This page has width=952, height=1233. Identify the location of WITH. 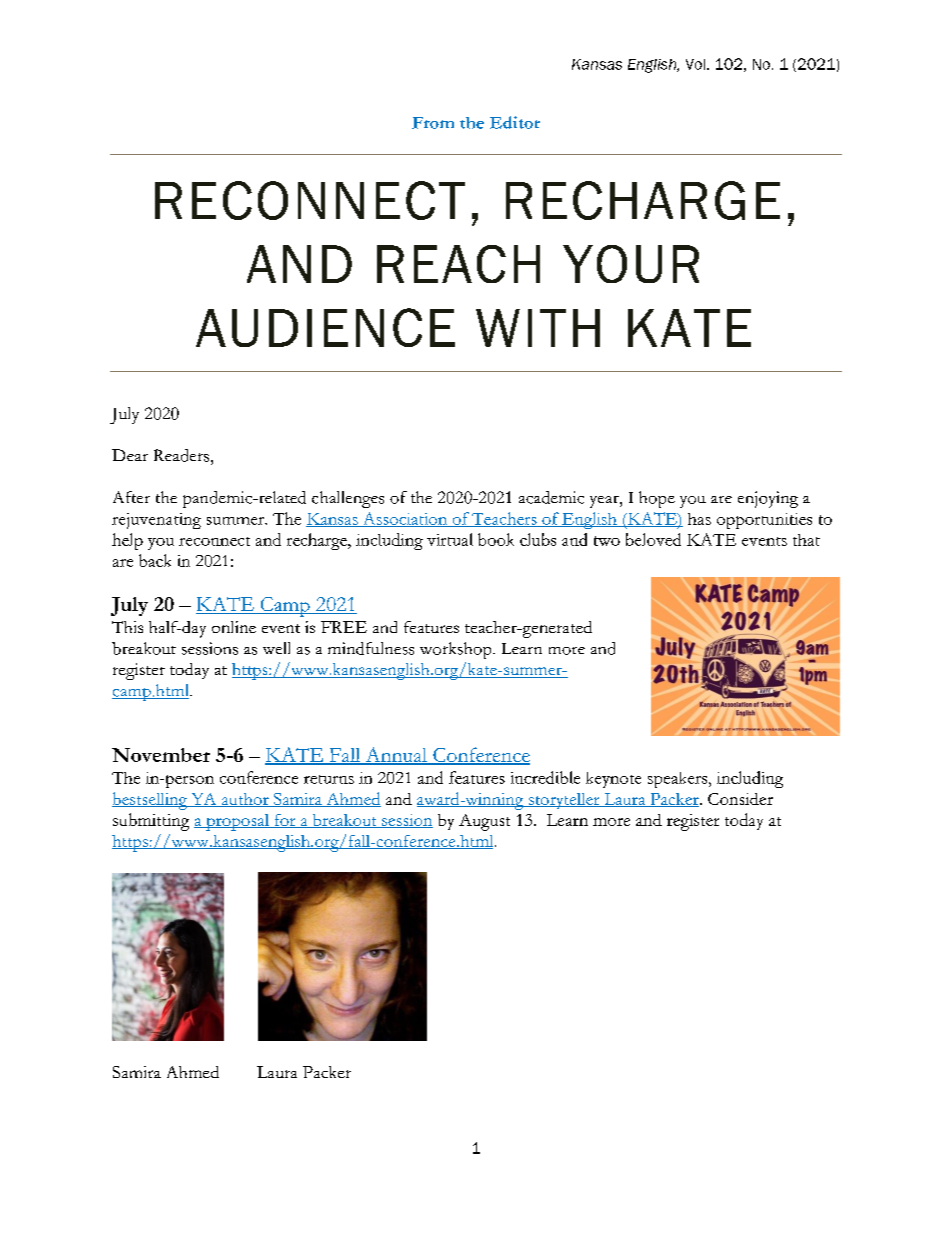
(538, 328).
